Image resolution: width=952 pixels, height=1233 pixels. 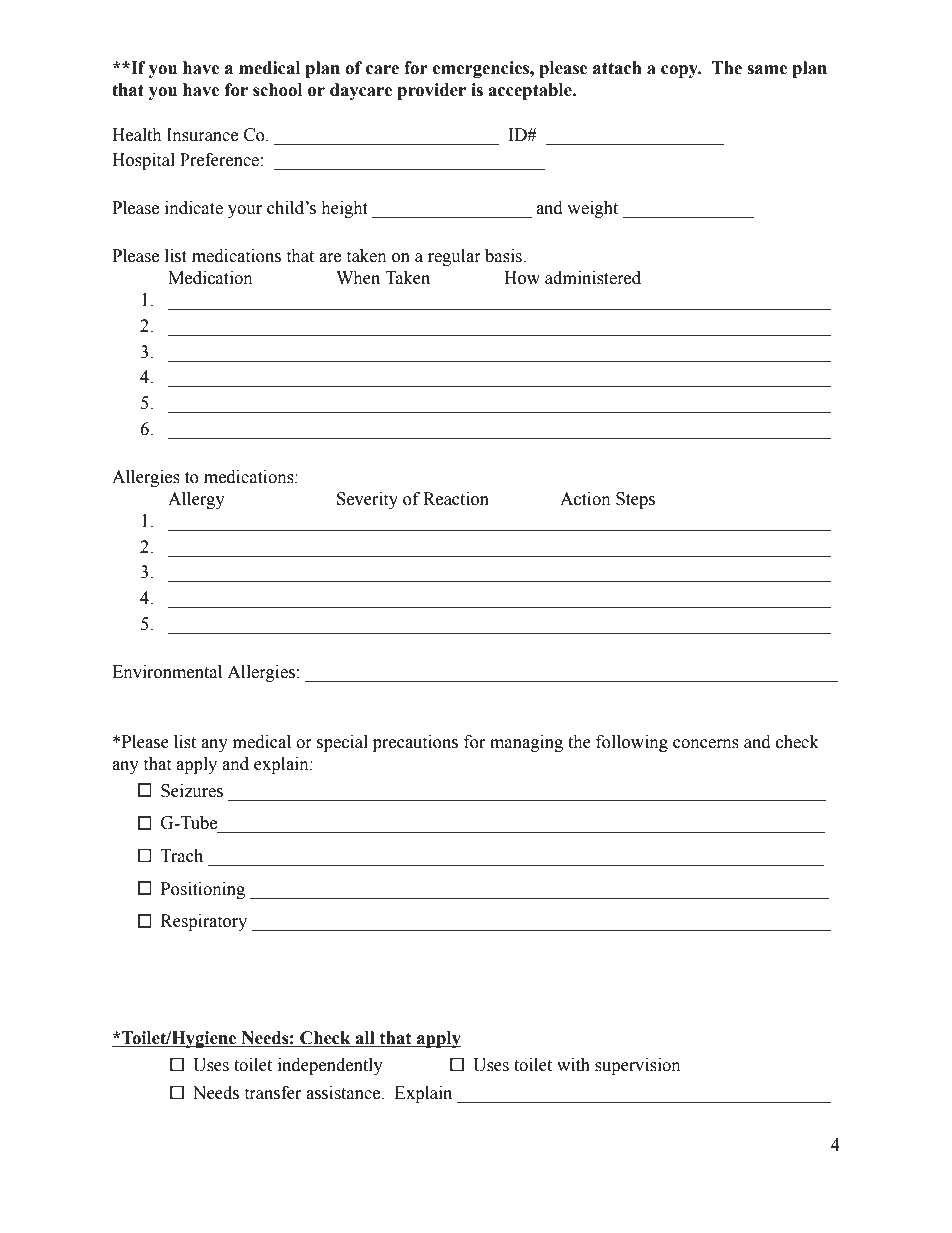 I want to click on Insurance, so click(x=202, y=135).
